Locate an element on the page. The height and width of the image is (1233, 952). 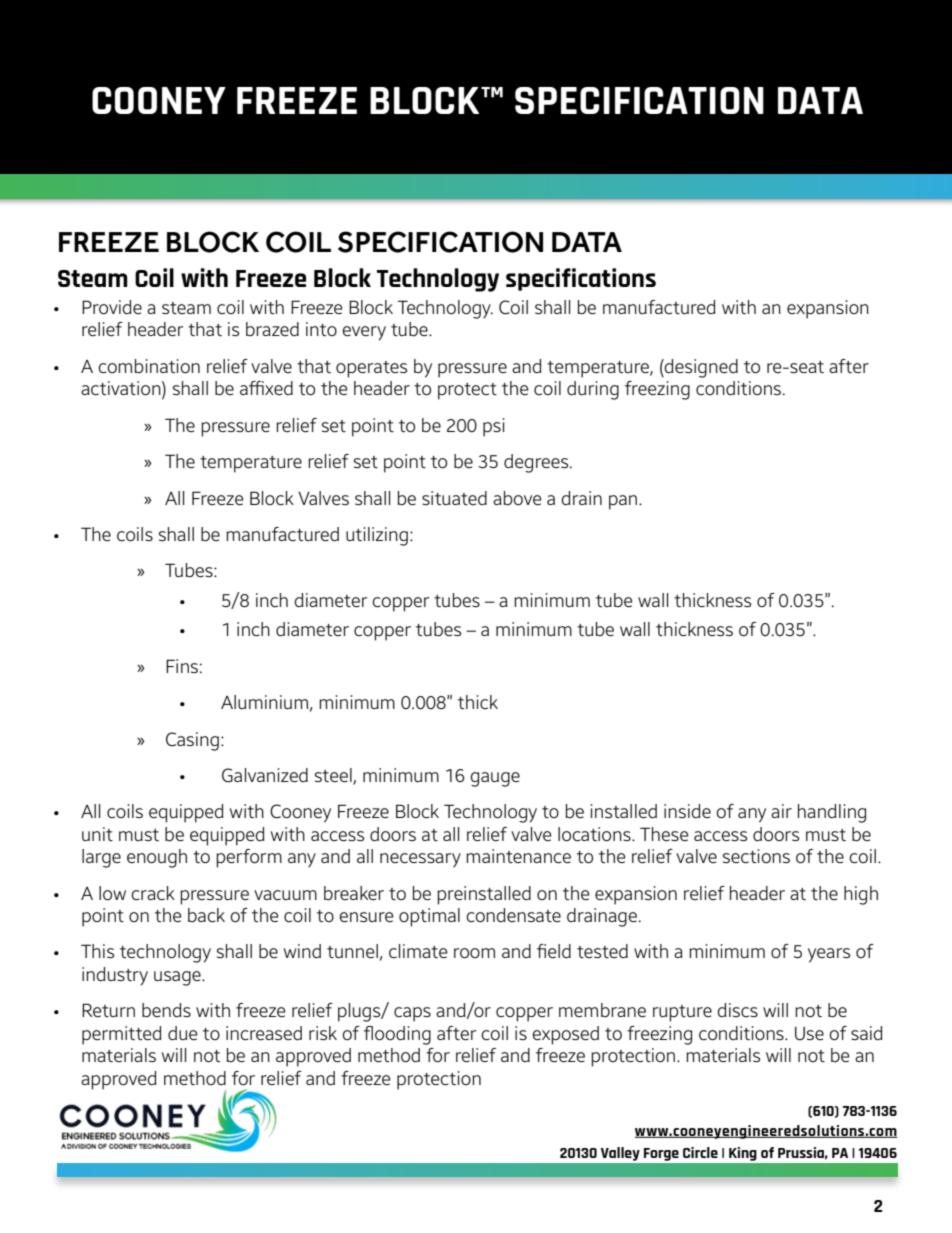
utilizing is located at coordinates (377, 536).
